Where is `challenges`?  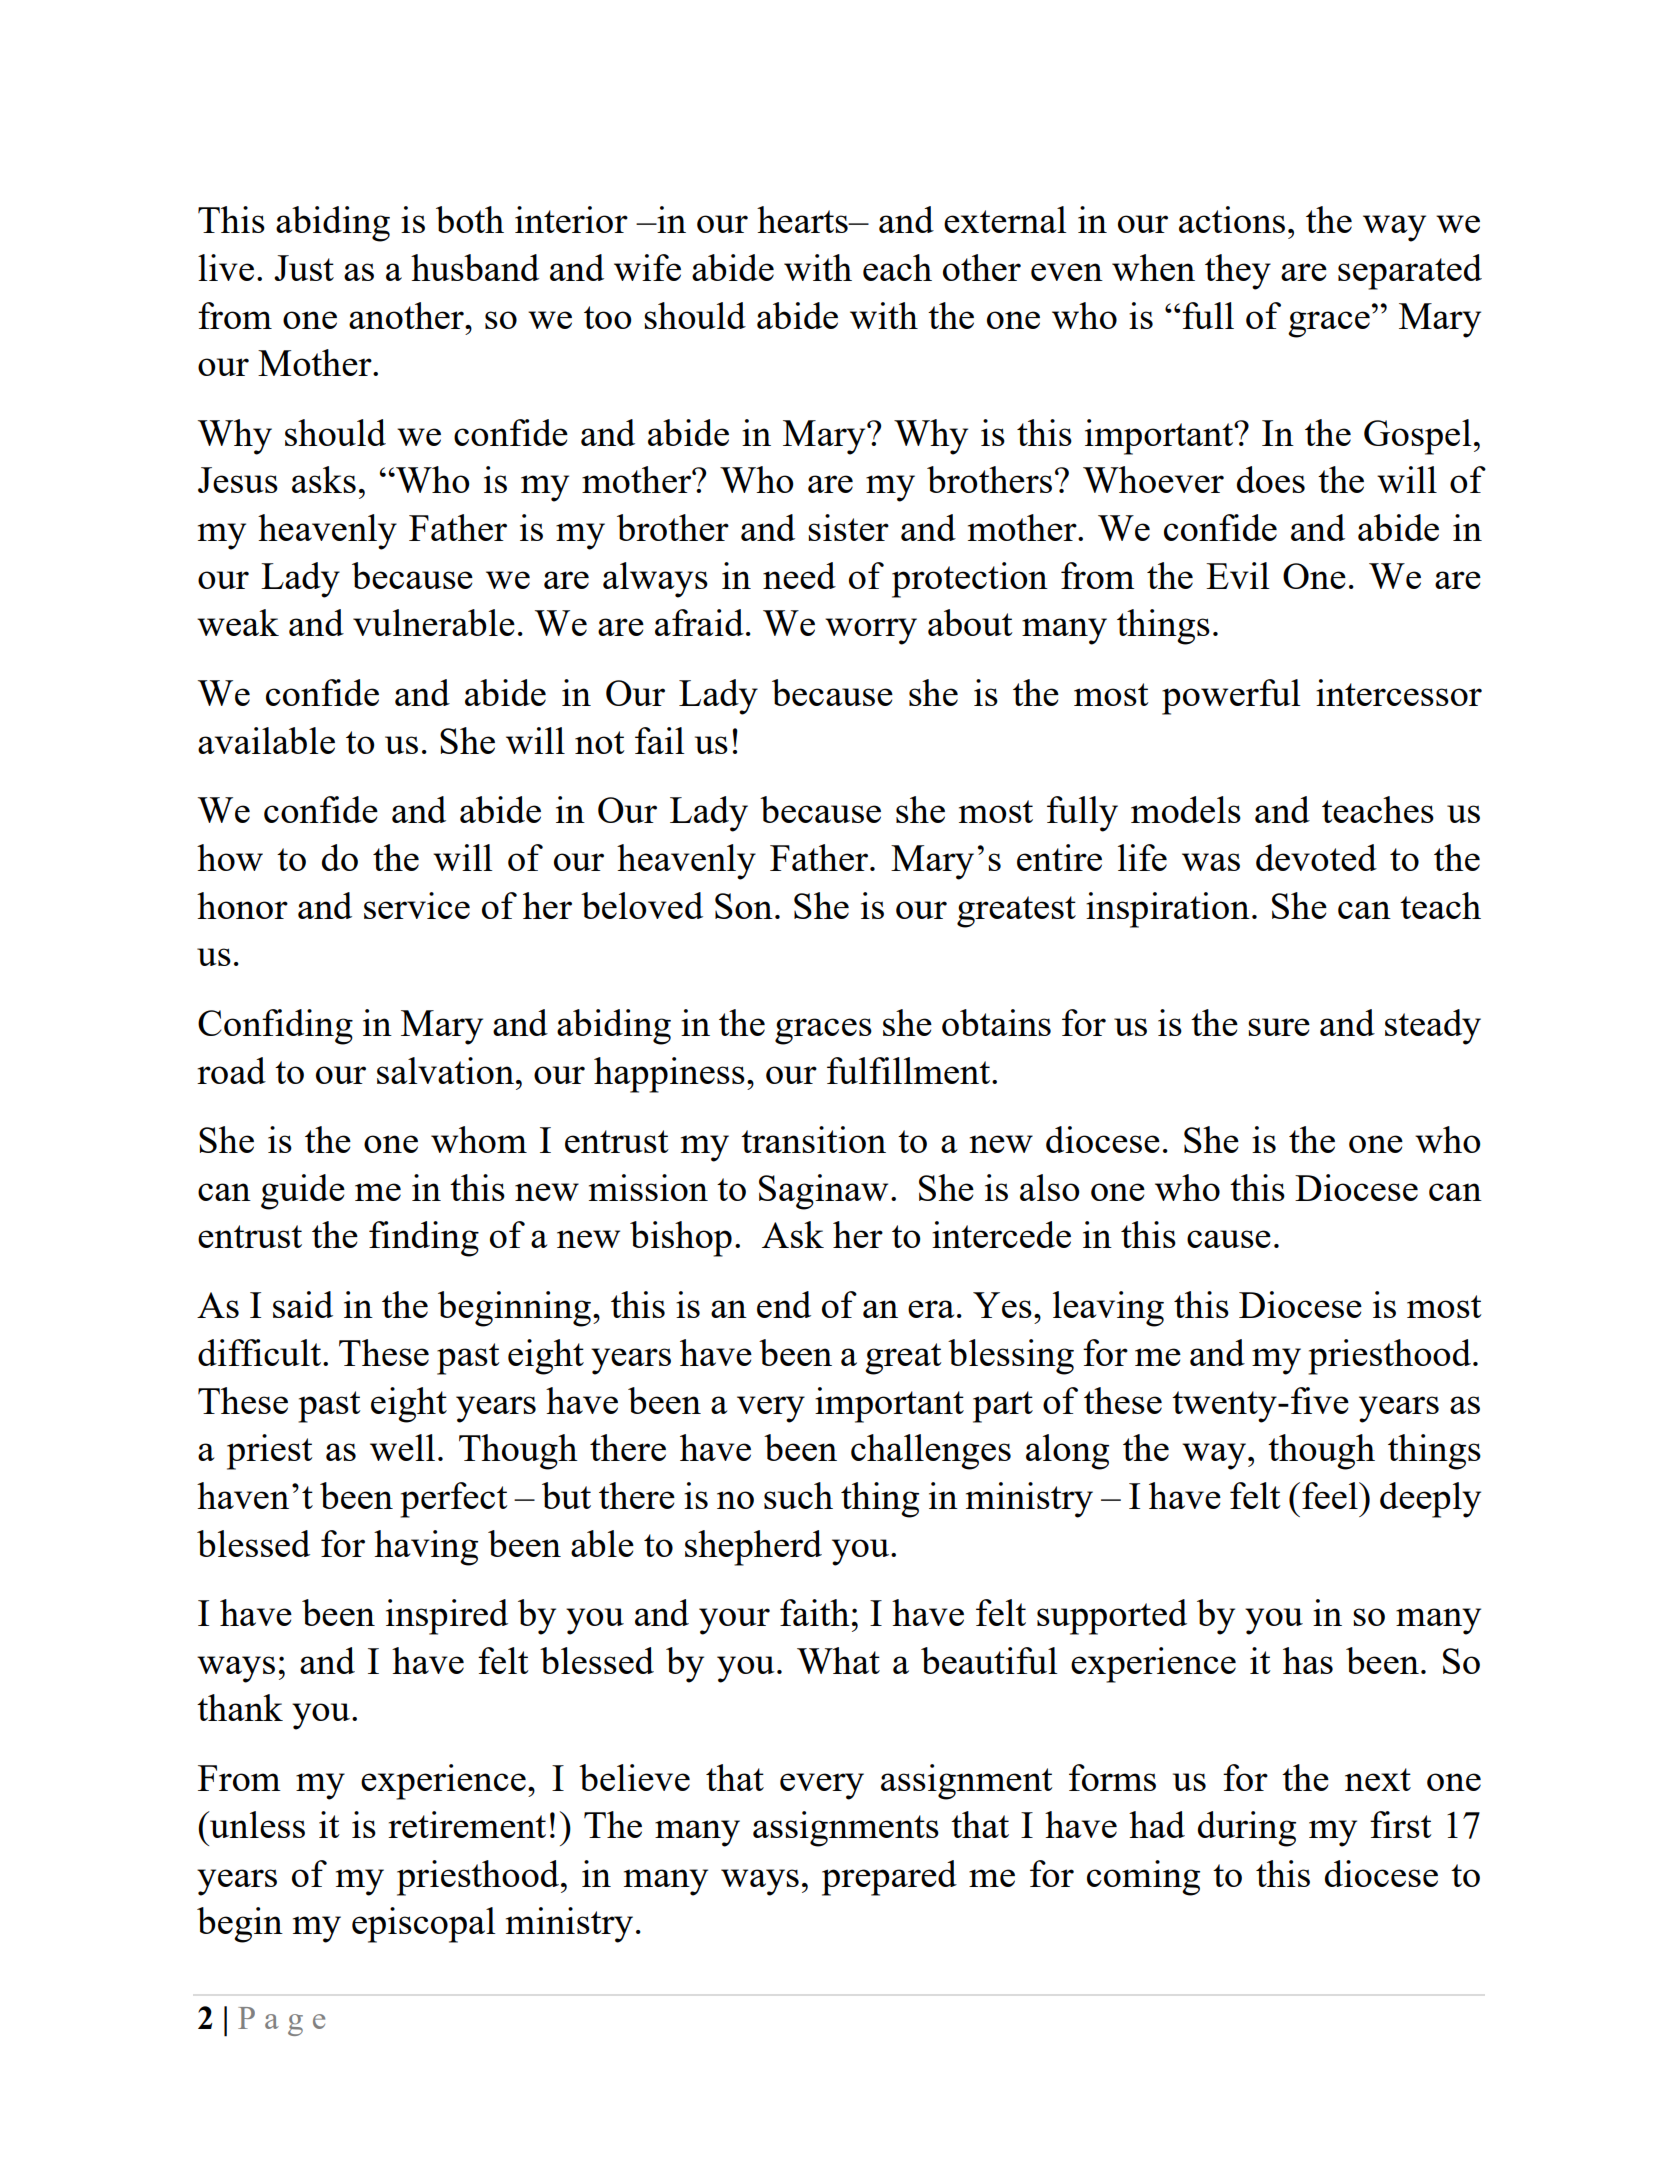
challenges is located at coordinates (931, 1452).
